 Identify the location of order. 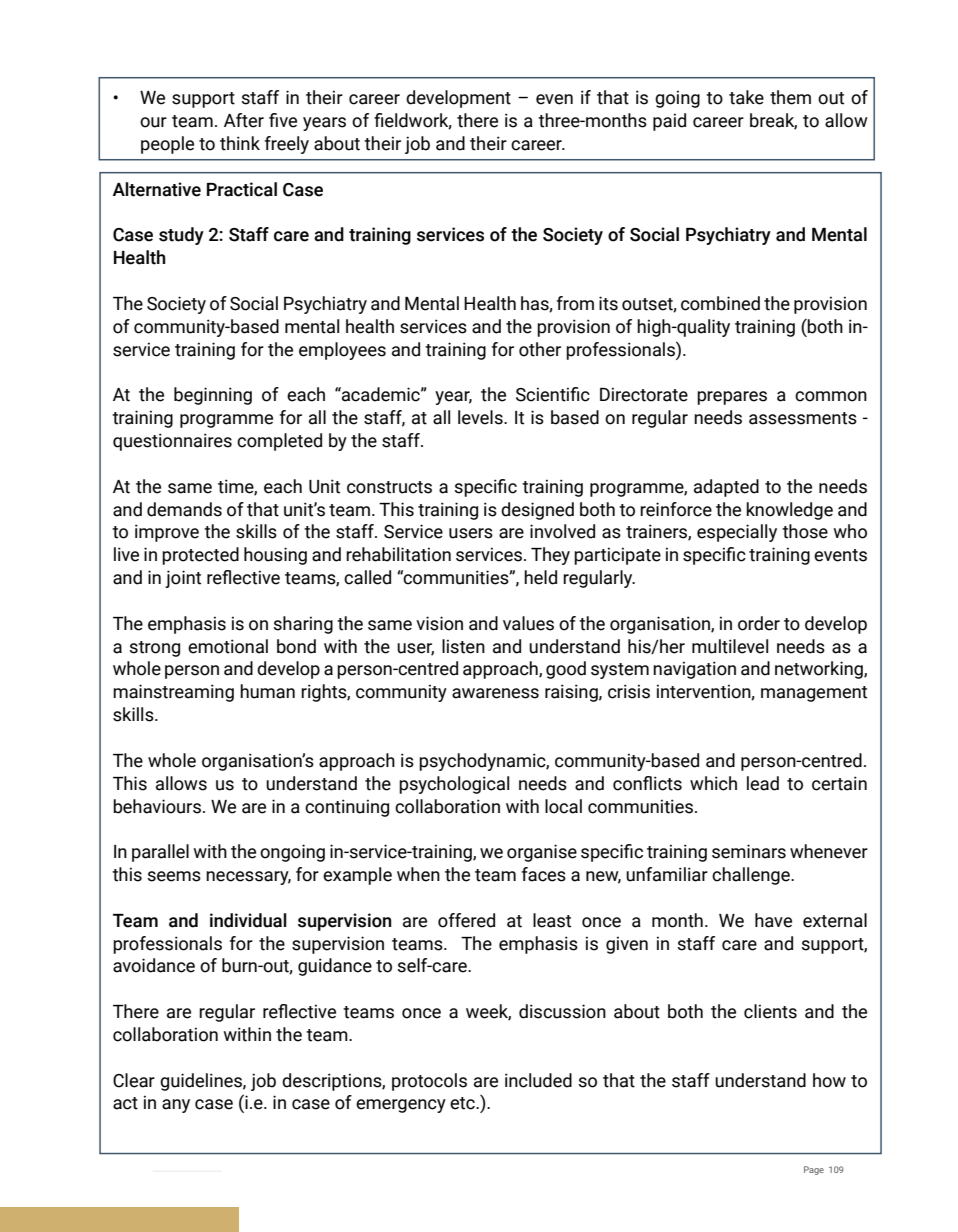
(759, 623).
